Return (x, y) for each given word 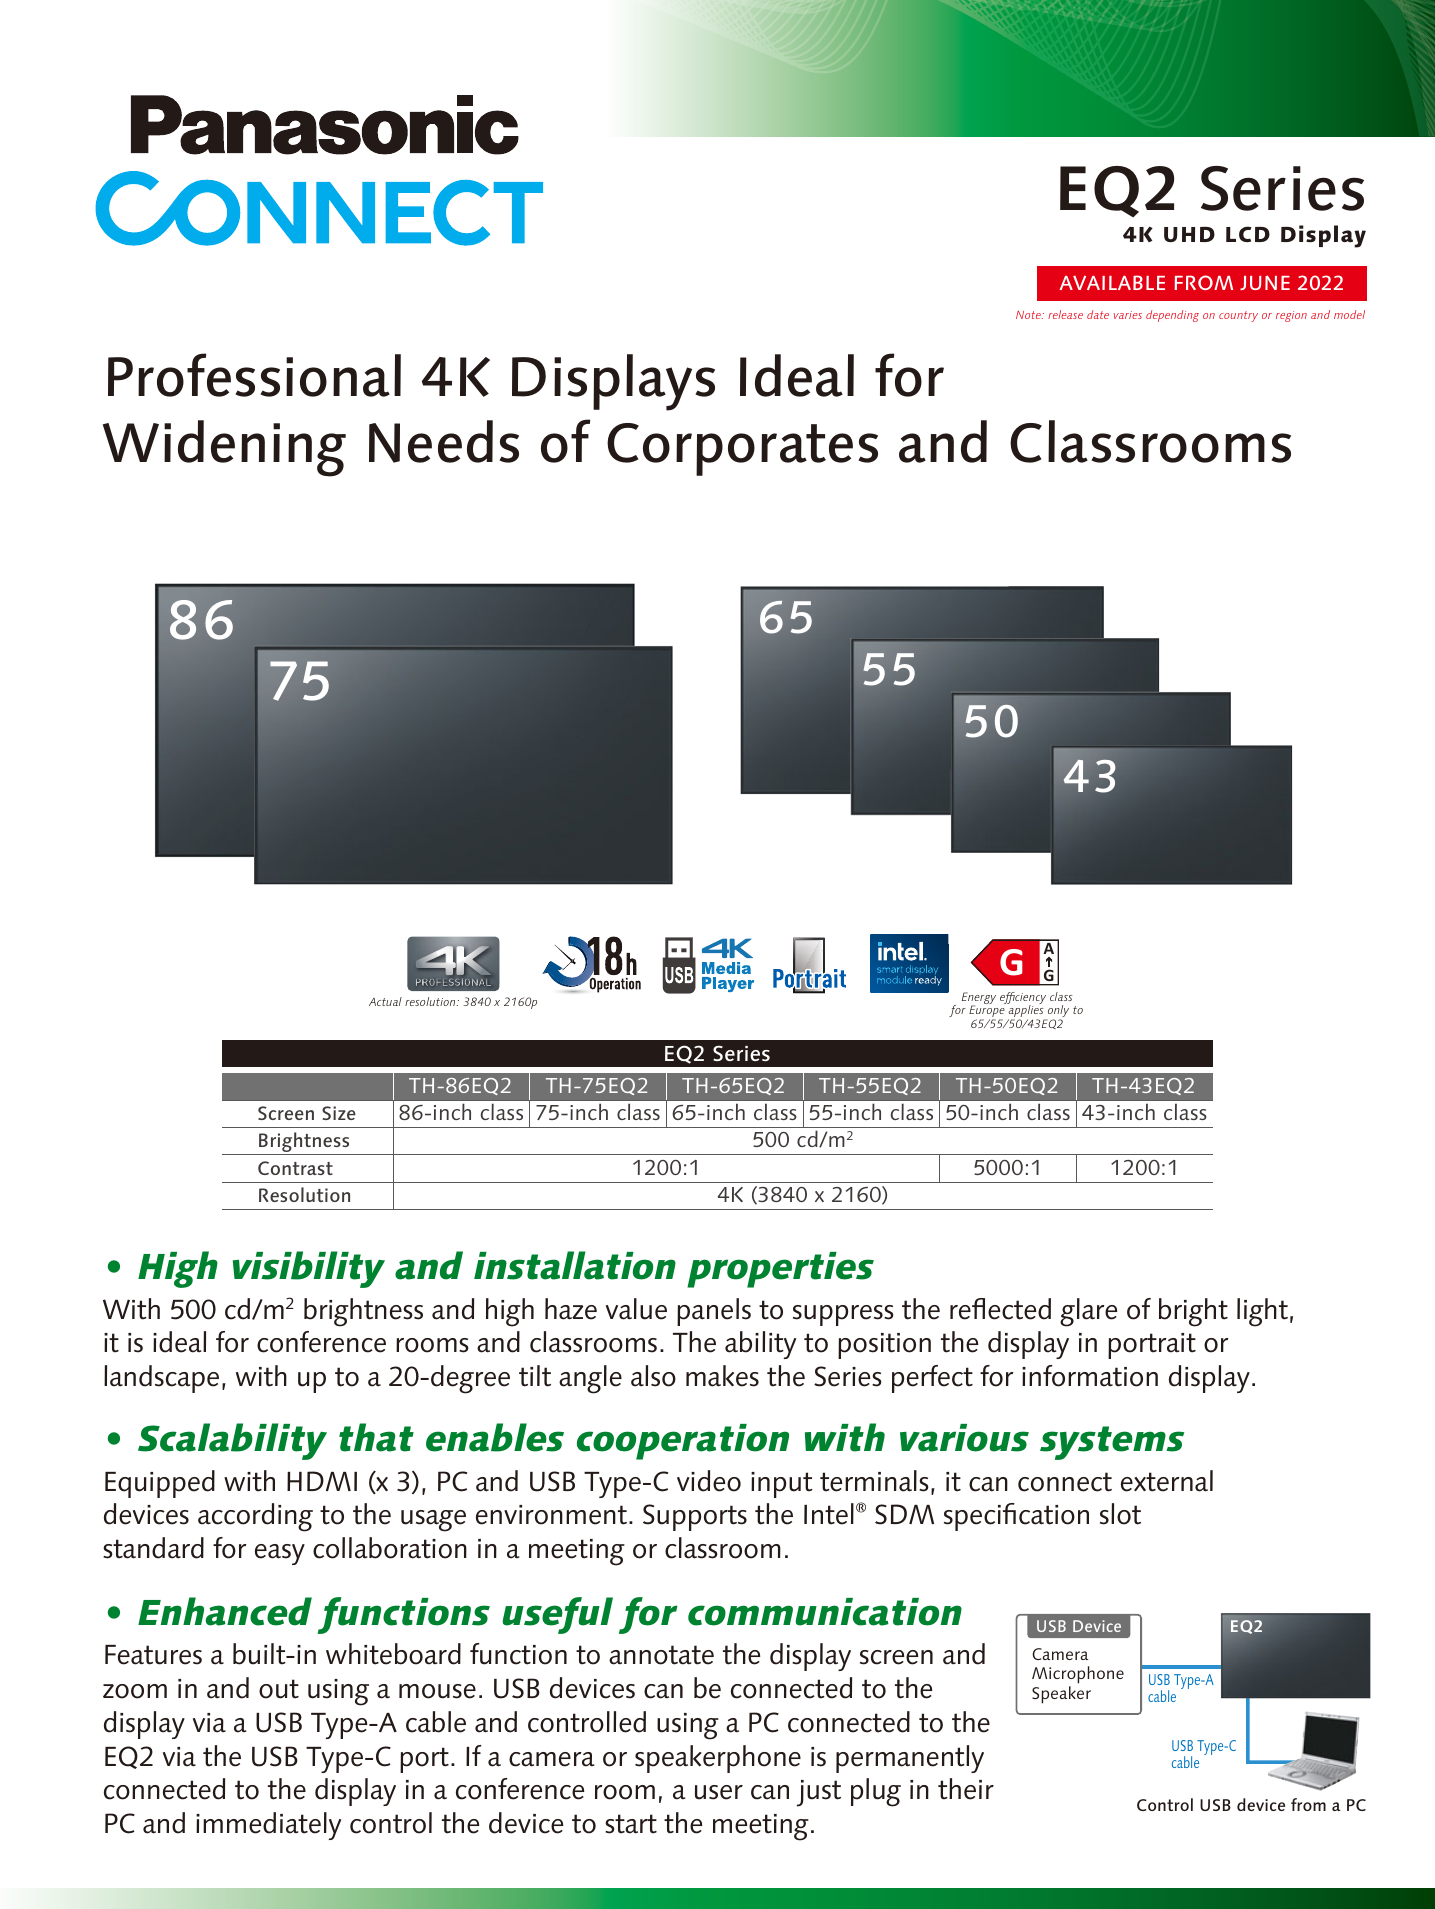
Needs (444, 441)
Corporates (742, 449)
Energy (979, 999)
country (1238, 316)
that (376, 1437)
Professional (254, 375)
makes (722, 1376)
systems (1112, 1443)
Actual (385, 1001)
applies (1026, 1011)
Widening (224, 448)
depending (1172, 316)
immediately (268, 1826)
